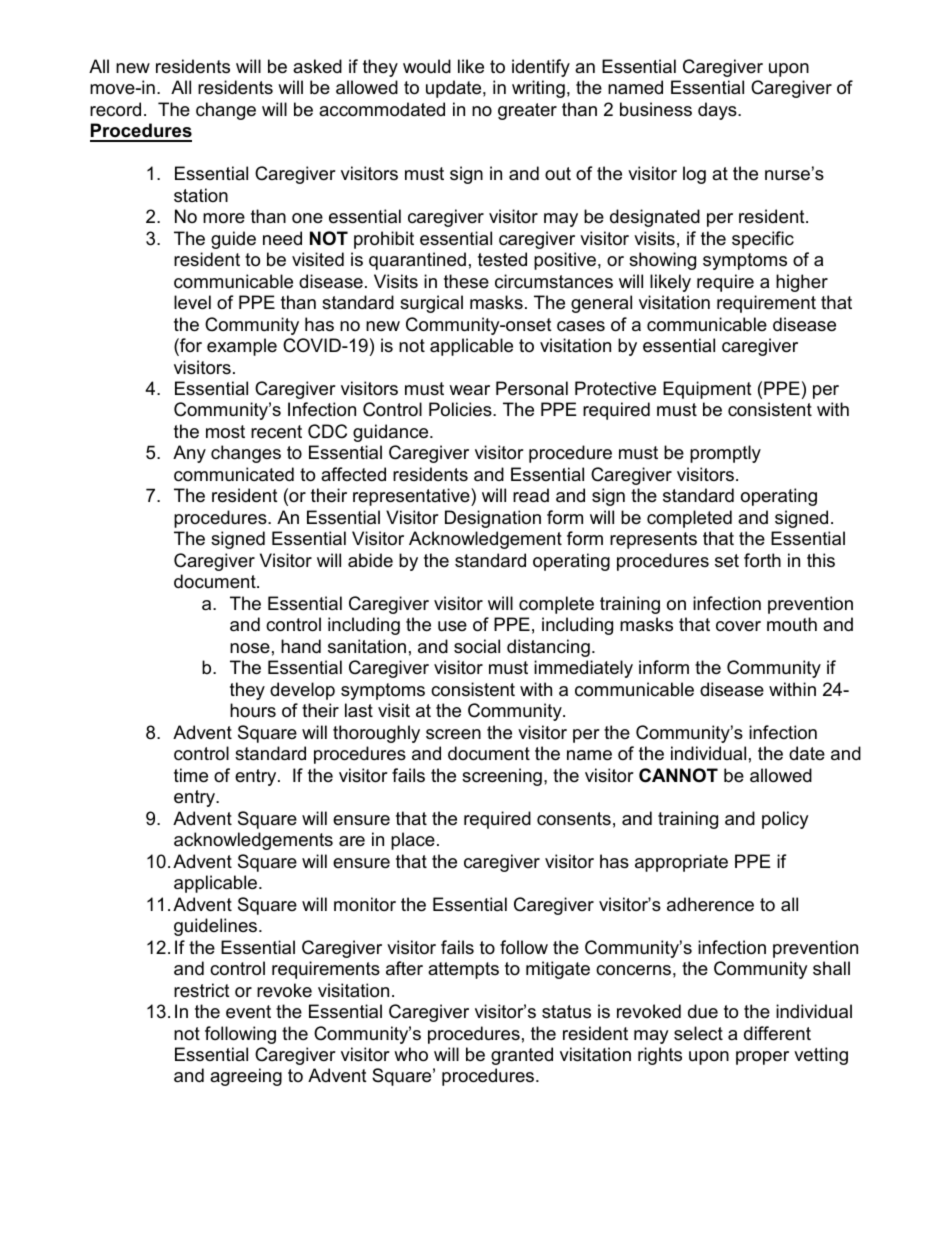  Describe the element at coordinates (527, 111) in the screenshot. I see `greater` at that location.
